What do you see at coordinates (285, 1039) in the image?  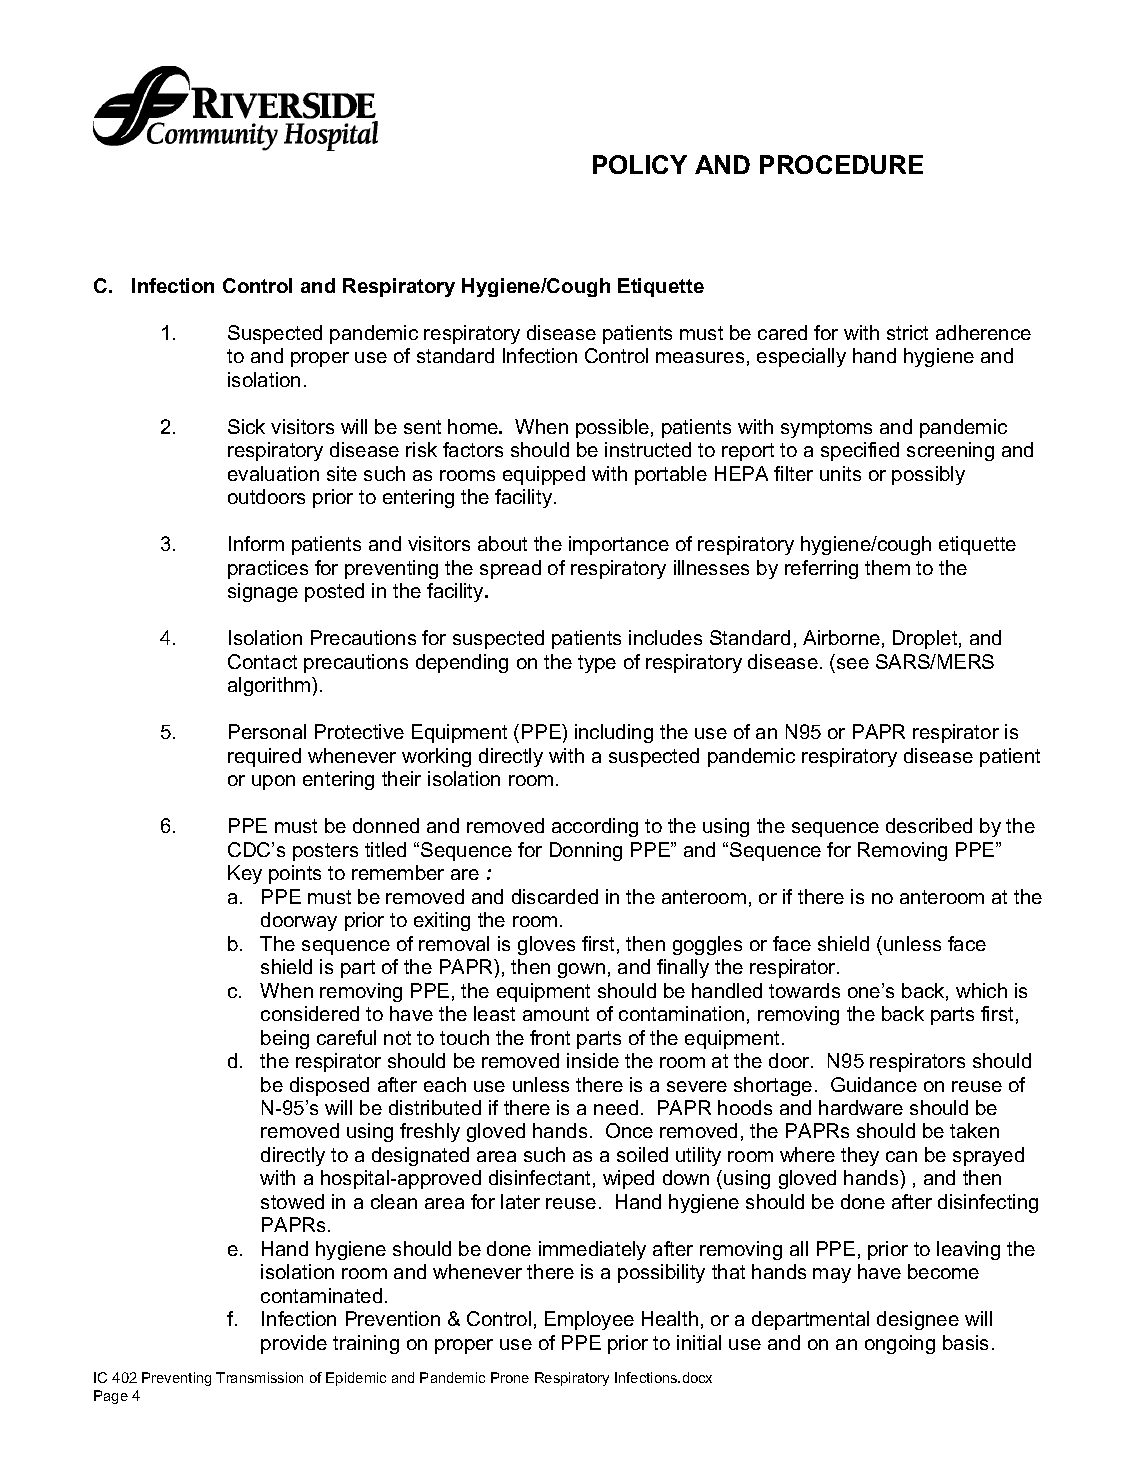 I see `being` at bounding box center [285, 1039].
